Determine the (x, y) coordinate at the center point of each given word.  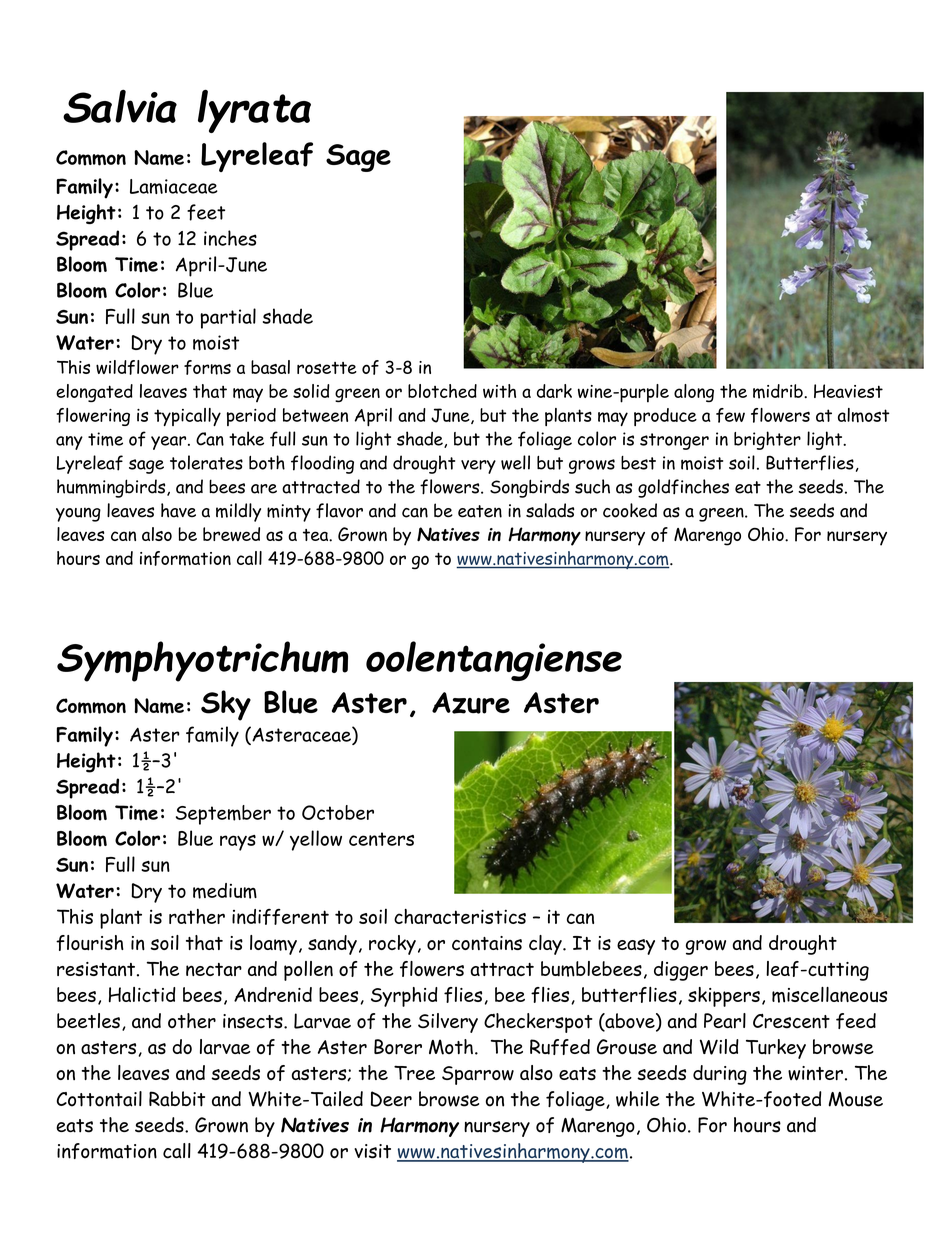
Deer (391, 1099)
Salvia (120, 106)
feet (206, 212)
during (720, 1075)
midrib (779, 391)
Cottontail (99, 1099)
